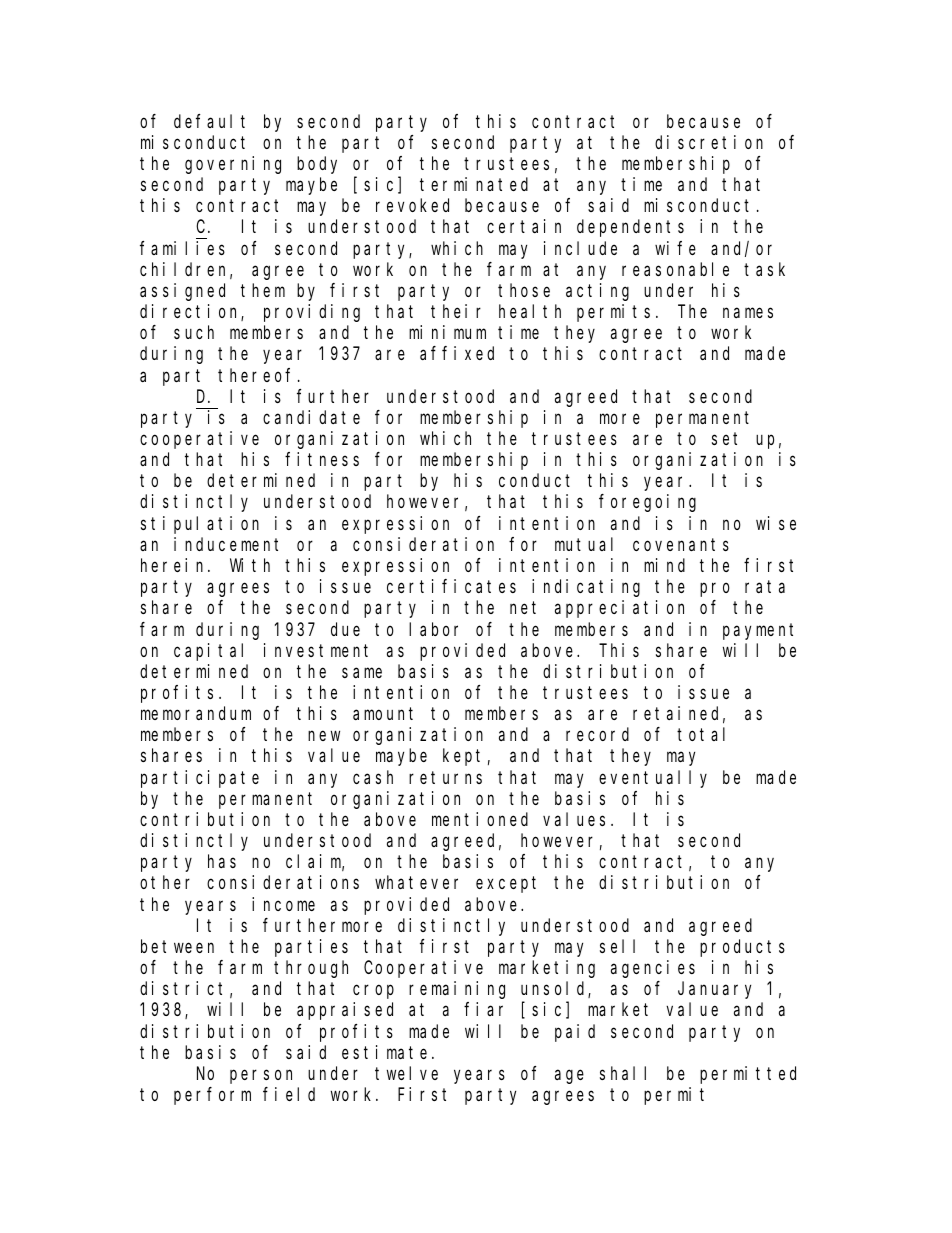  What do you see at coordinates (597, 292) in the screenshot?
I see `acting` at bounding box center [597, 292].
